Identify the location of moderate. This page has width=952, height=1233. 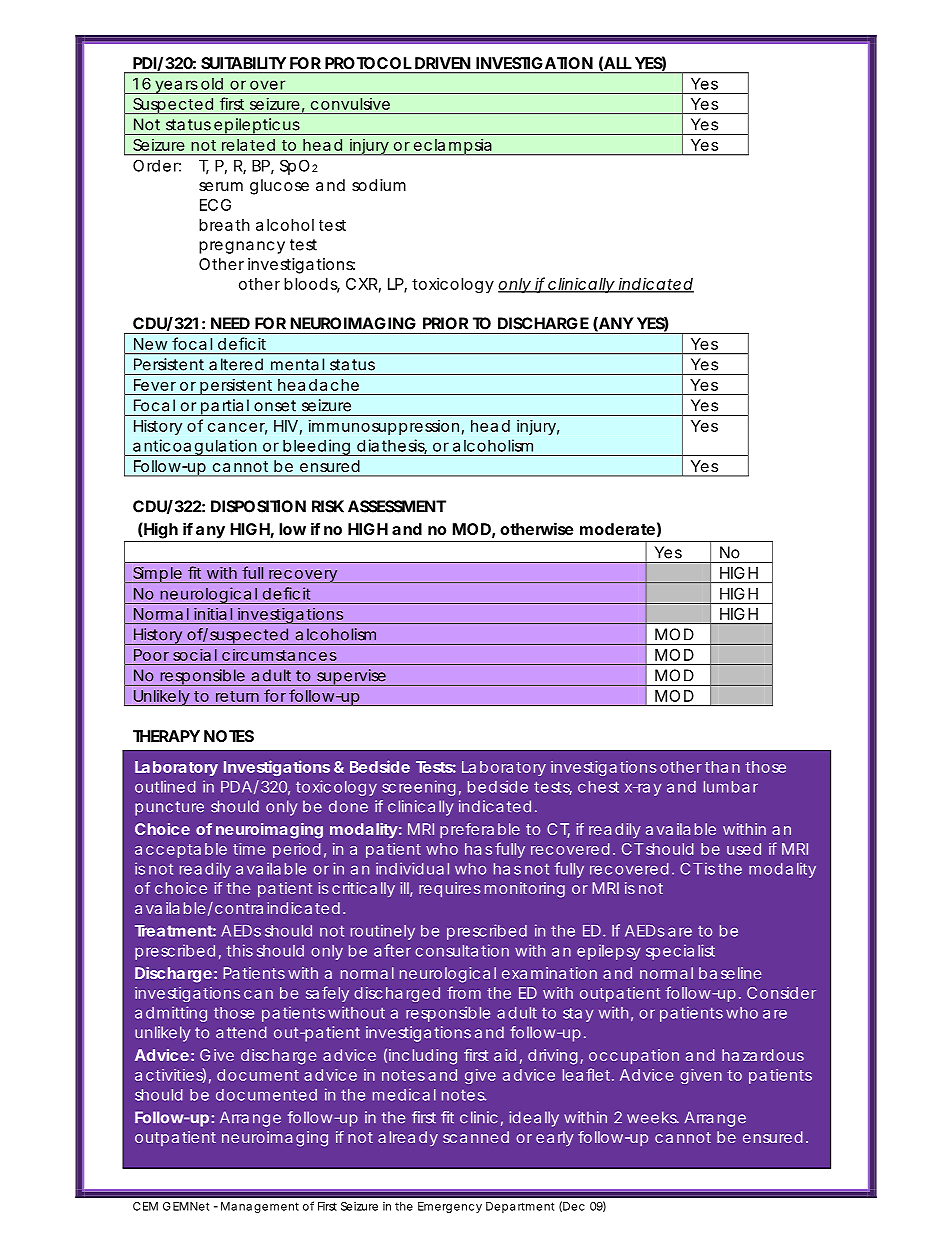
(617, 529).
